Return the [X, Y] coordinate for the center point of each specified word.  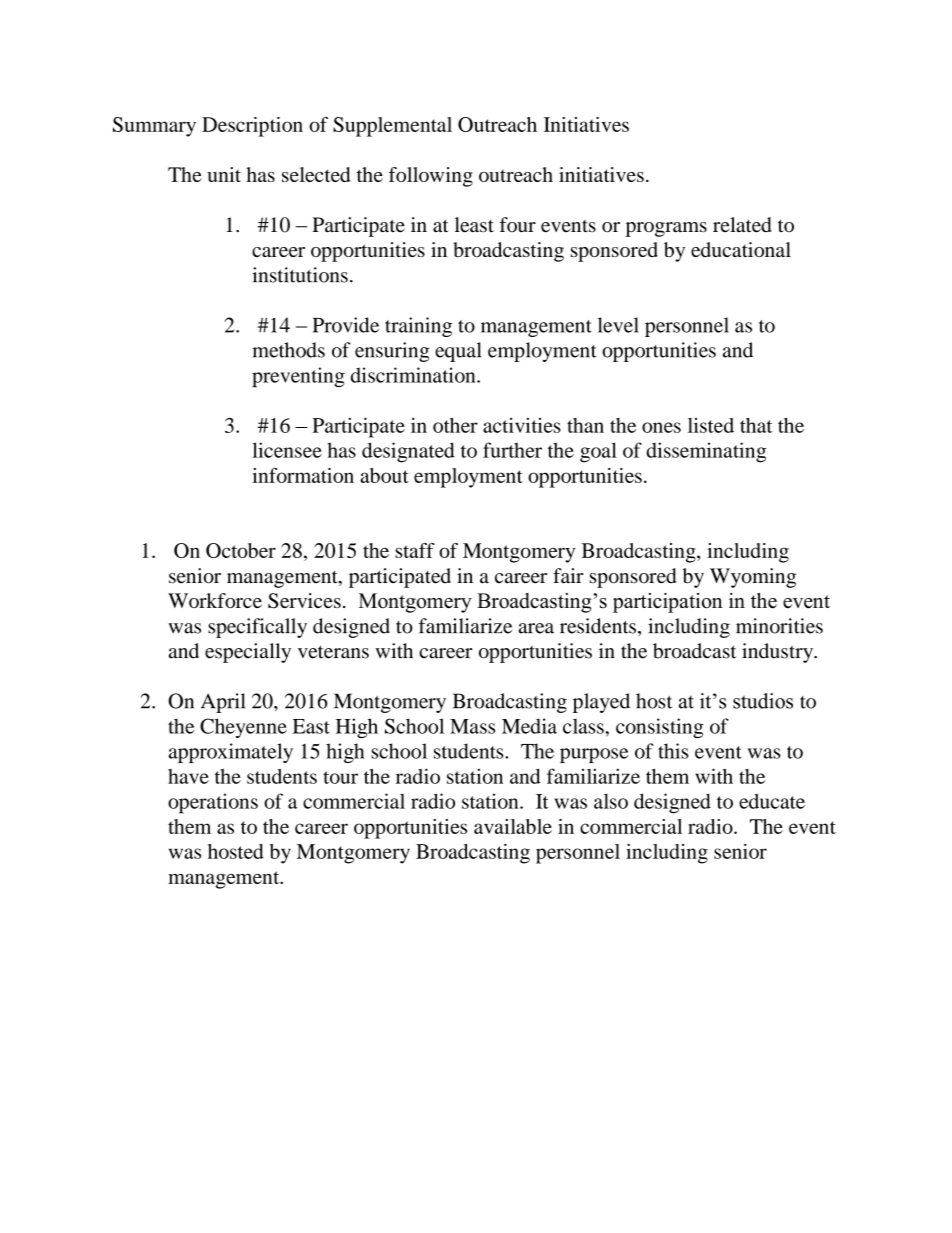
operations [213, 803]
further [512, 450]
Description [252, 127]
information [303, 475]
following [431, 177]
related [742, 225]
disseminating [706, 452]
